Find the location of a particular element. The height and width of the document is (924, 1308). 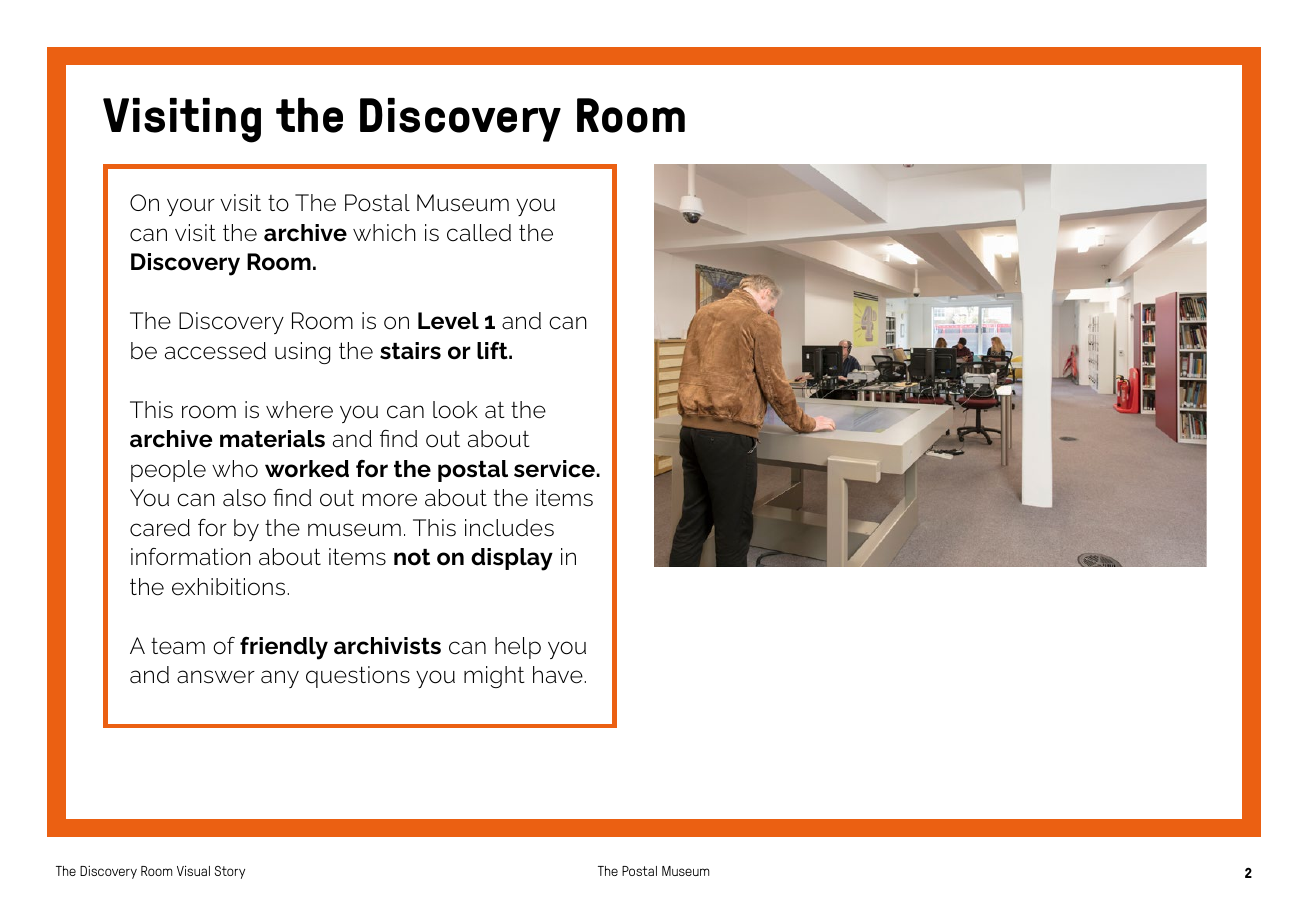

materials is located at coordinates (272, 439).
